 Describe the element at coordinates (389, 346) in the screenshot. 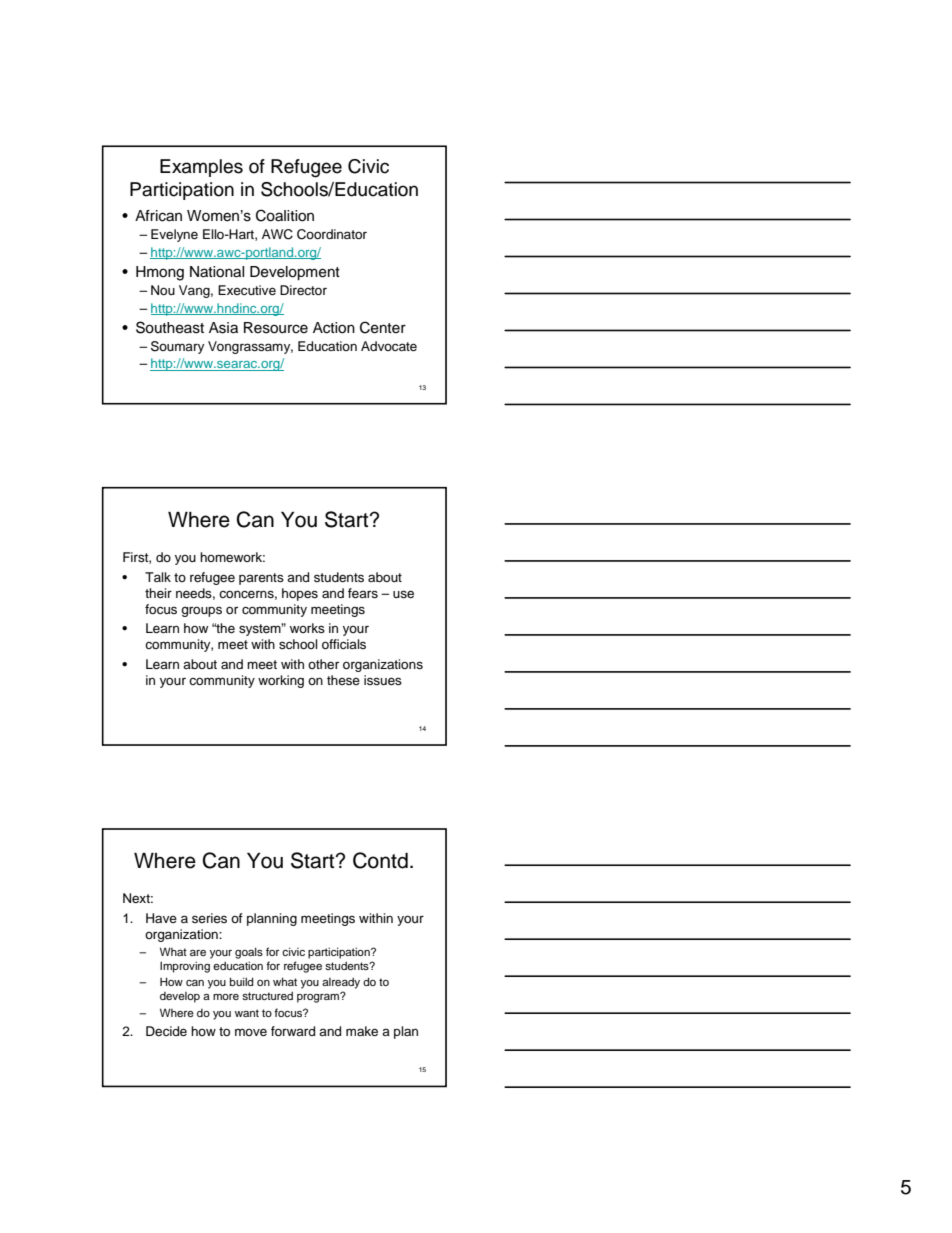

I see `Advocate` at that location.
